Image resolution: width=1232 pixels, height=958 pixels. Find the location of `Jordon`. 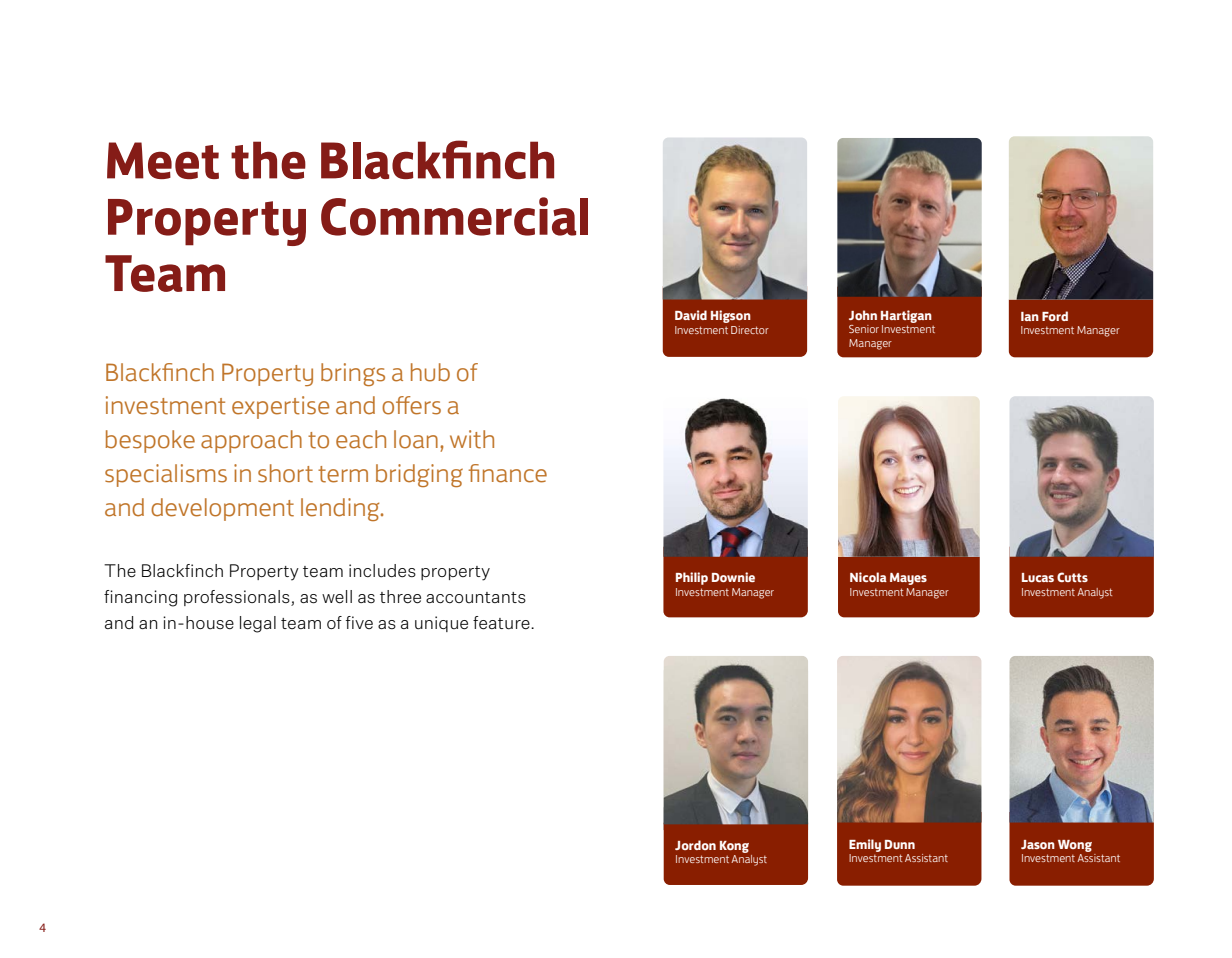

Jordon is located at coordinates (695, 845).
